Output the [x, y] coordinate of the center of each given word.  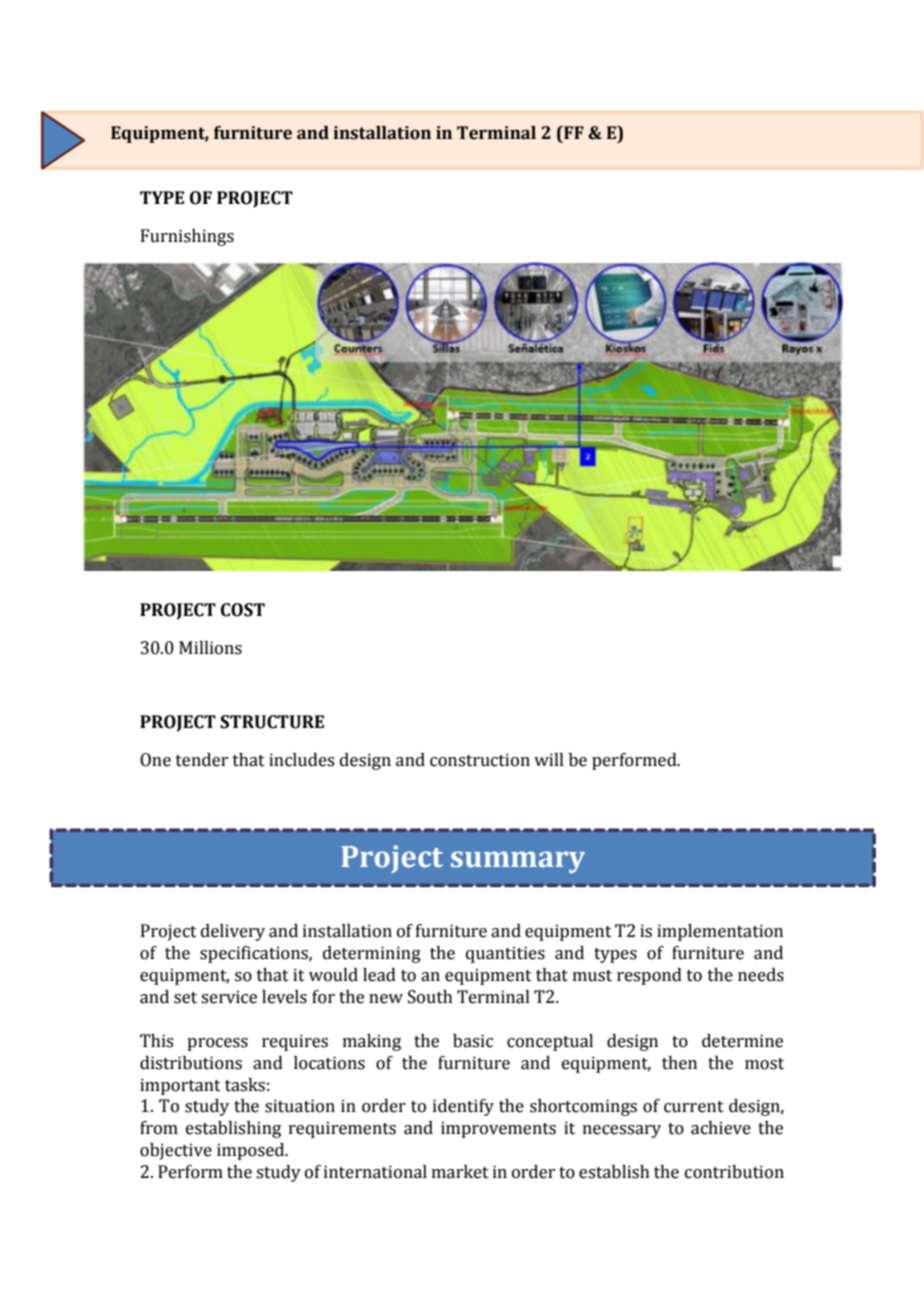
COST [243, 610]
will [549, 759]
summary [518, 862]
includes [301, 760]
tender [202, 760]
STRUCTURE [272, 722]
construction [480, 760]
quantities [505, 954]
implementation [720, 932]
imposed [252, 1151]
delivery [233, 932]
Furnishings [187, 237]
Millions [210, 648]
